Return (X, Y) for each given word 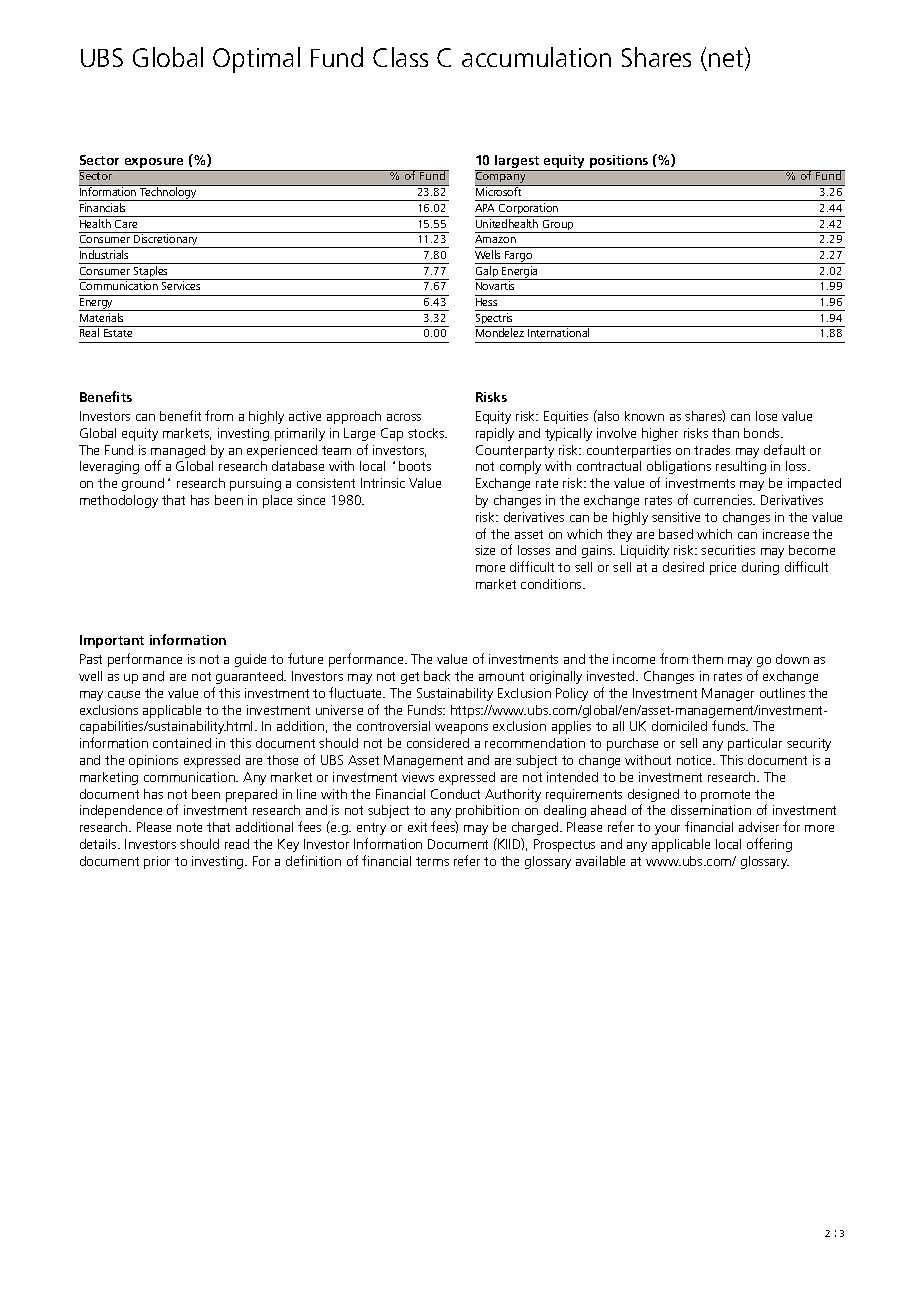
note (189, 827)
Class (400, 57)
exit (417, 827)
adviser (759, 827)
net (727, 58)
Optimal (256, 60)
